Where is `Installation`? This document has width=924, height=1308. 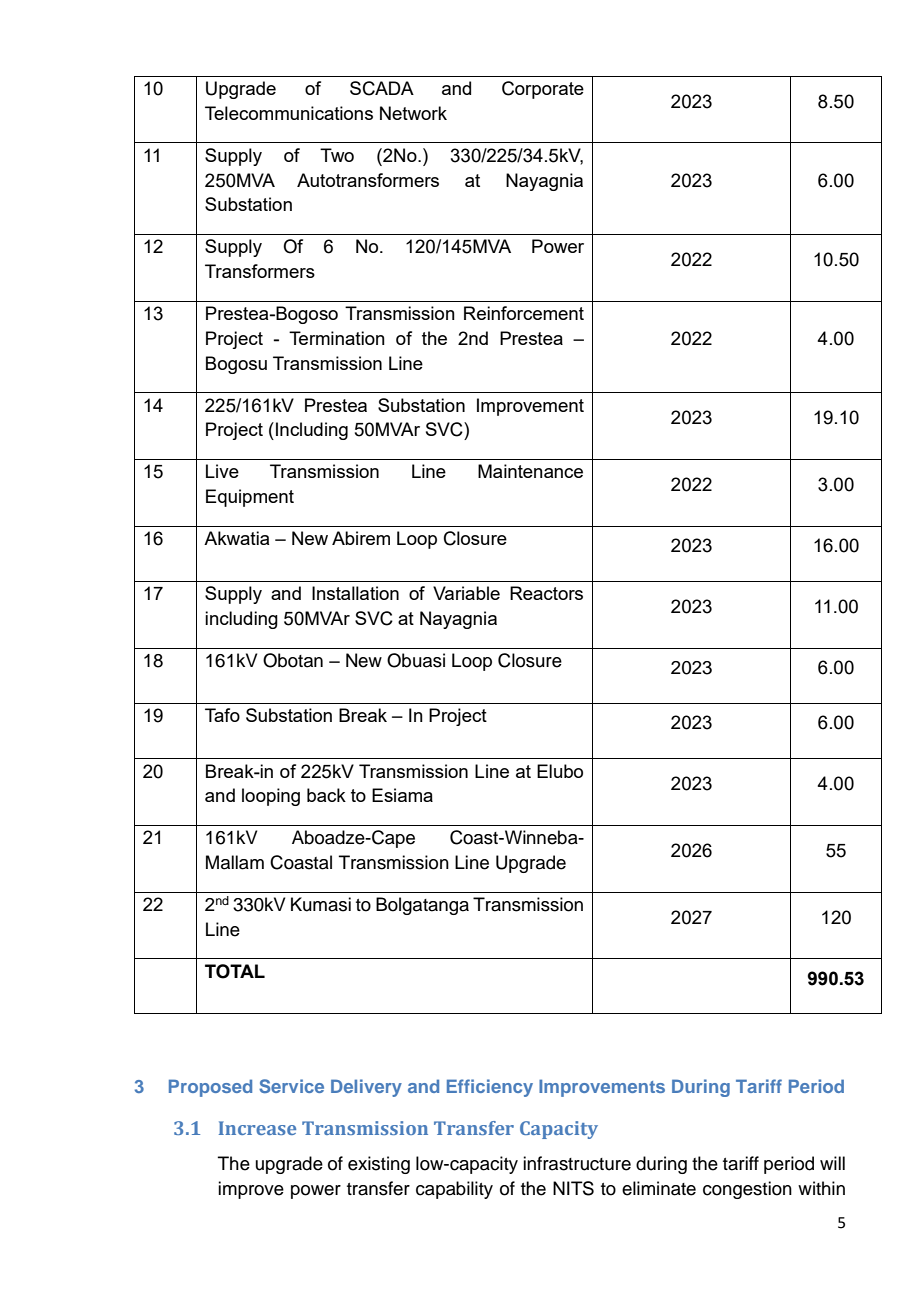
Installation is located at coordinates (355, 593).
